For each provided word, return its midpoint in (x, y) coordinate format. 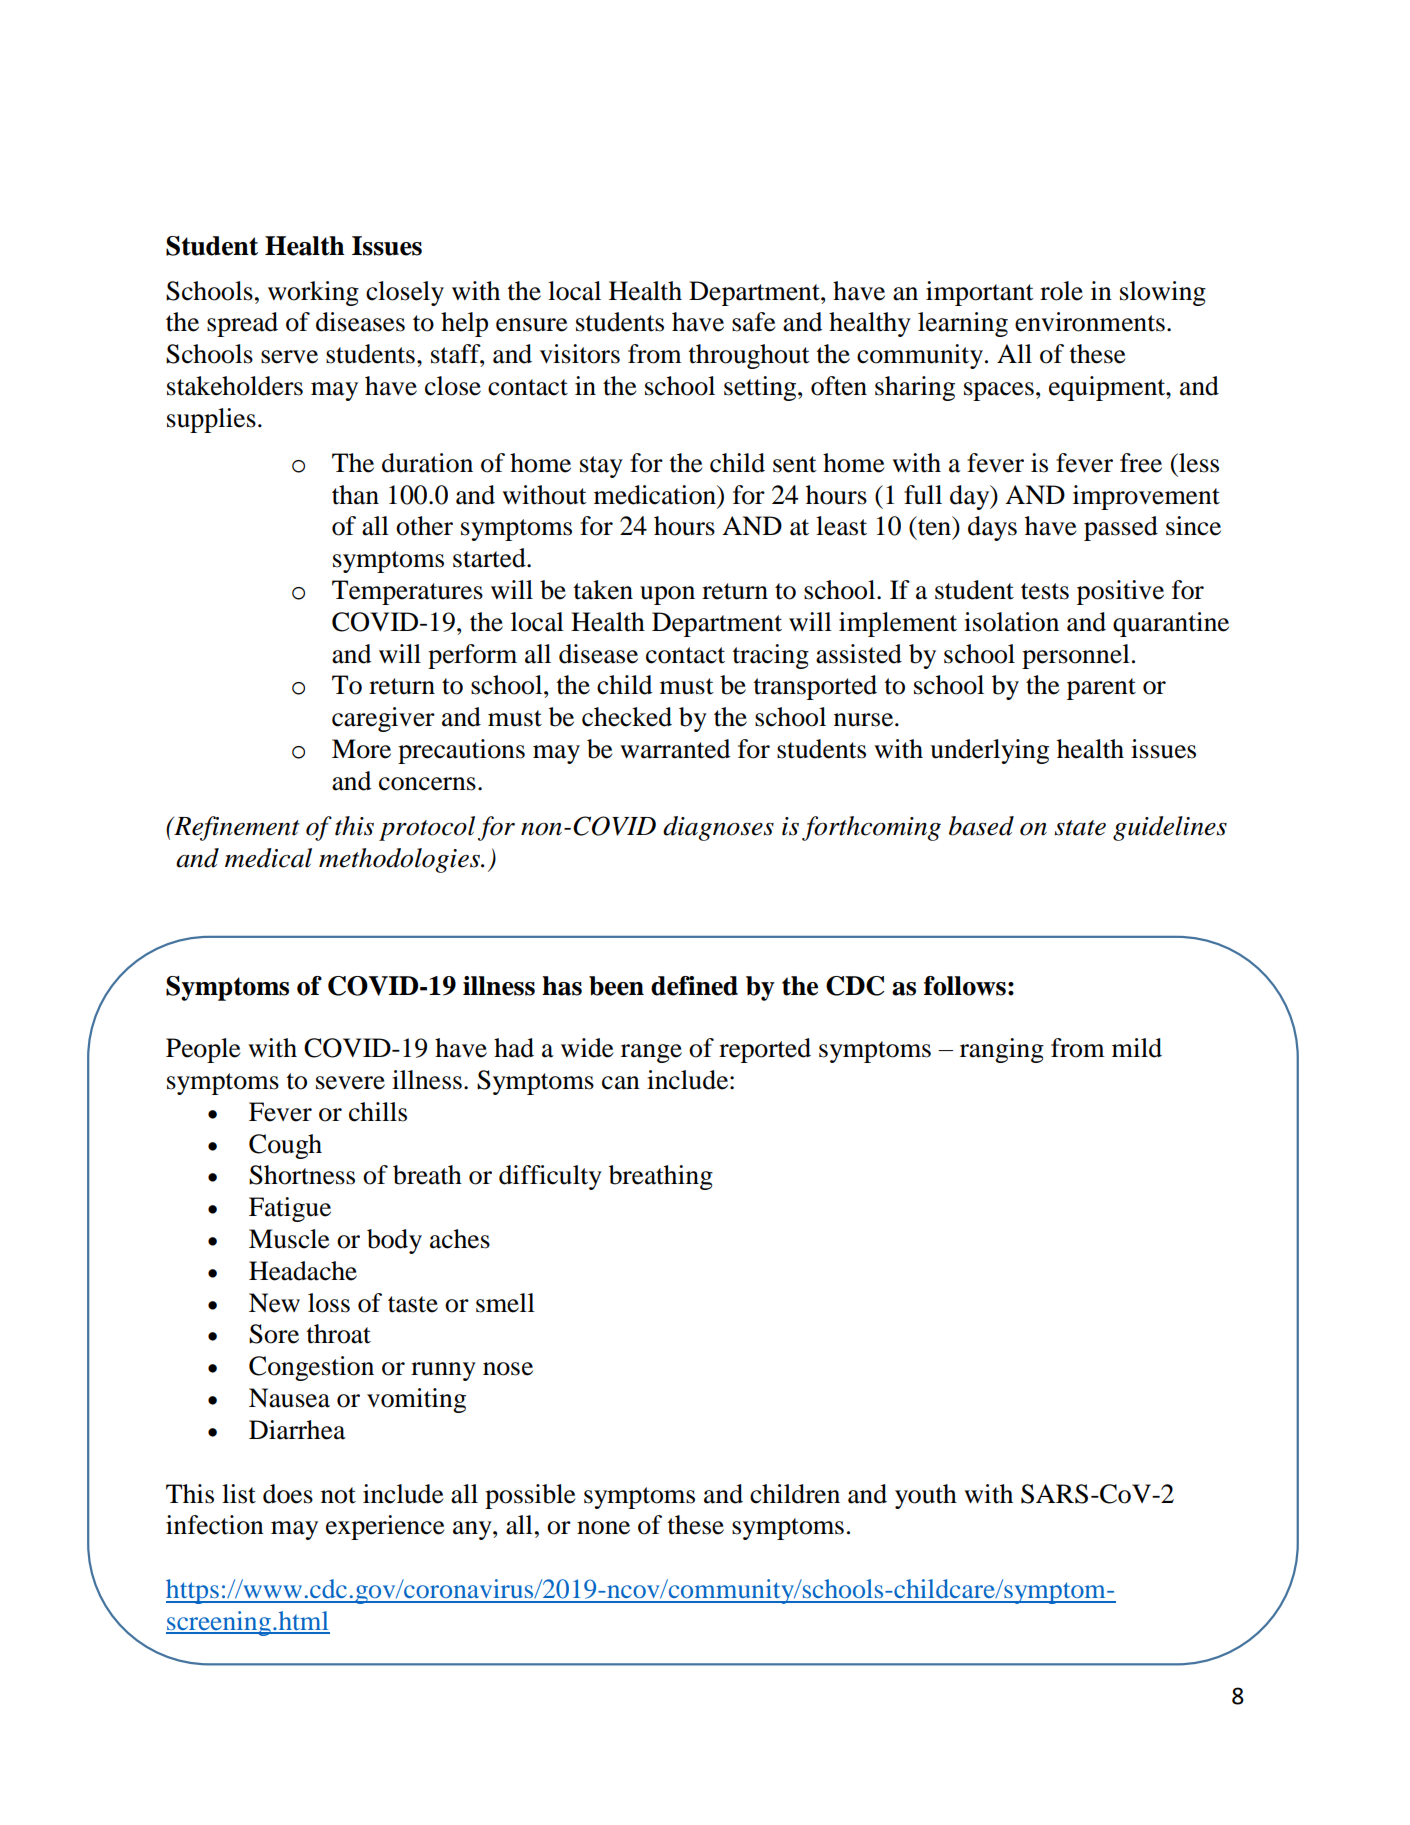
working (313, 293)
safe (753, 322)
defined (694, 986)
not (338, 1495)
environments (1090, 322)
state (1080, 828)
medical (268, 858)
